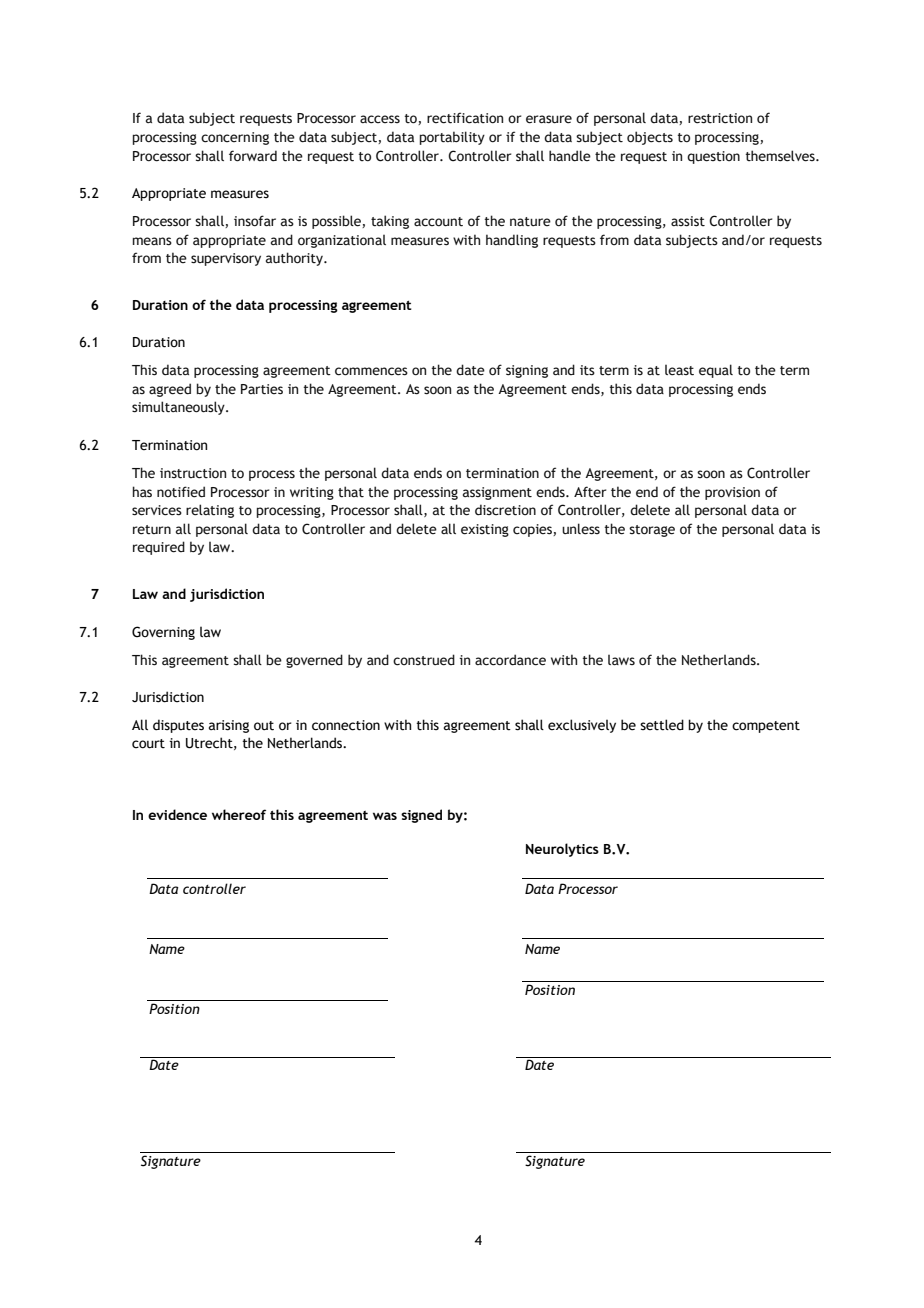 Image resolution: width=924 pixels, height=1308 pixels. What do you see at coordinates (239, 814) in the document?
I see `whereof` at bounding box center [239, 814].
